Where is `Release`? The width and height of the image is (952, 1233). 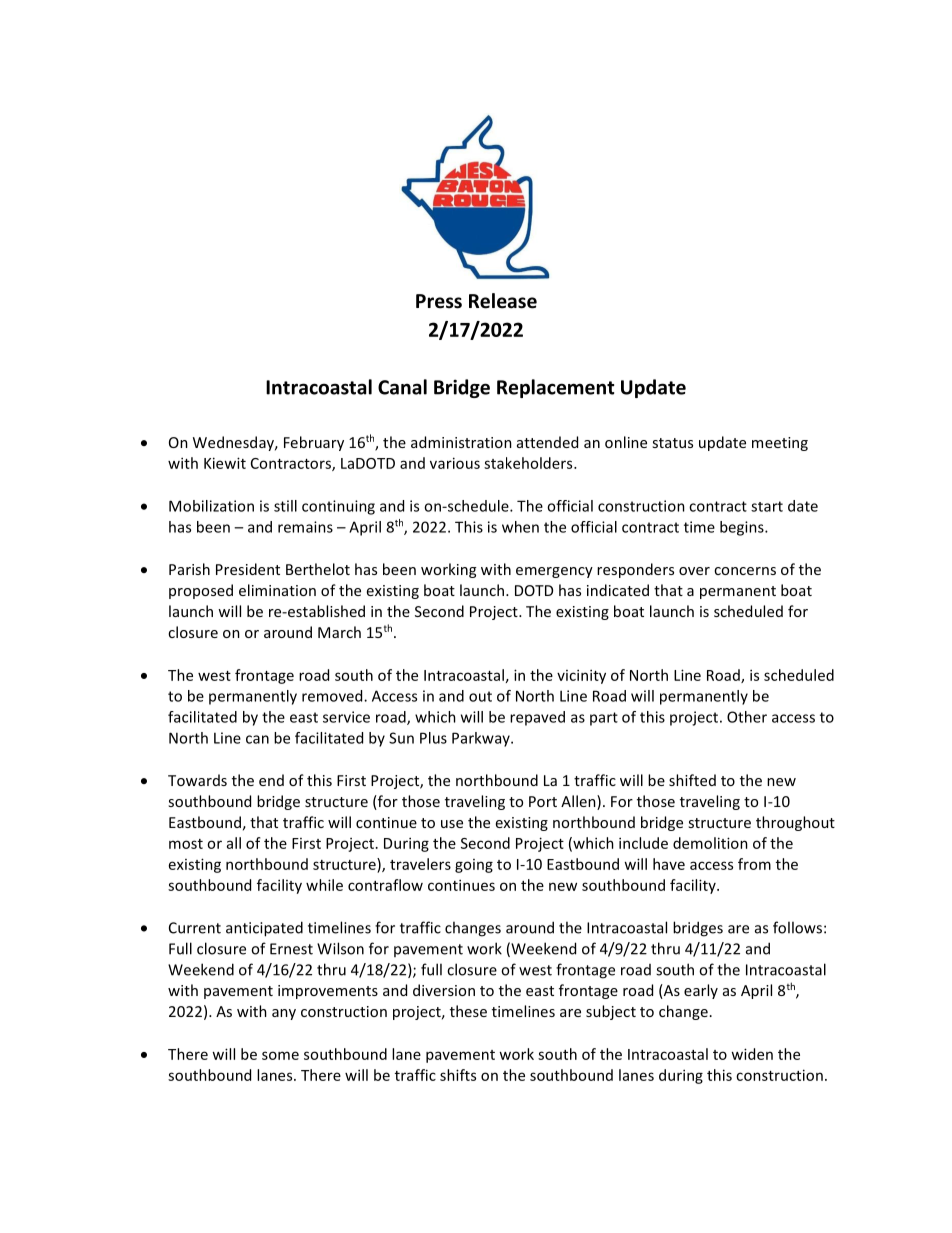
Release is located at coordinates (503, 301).
